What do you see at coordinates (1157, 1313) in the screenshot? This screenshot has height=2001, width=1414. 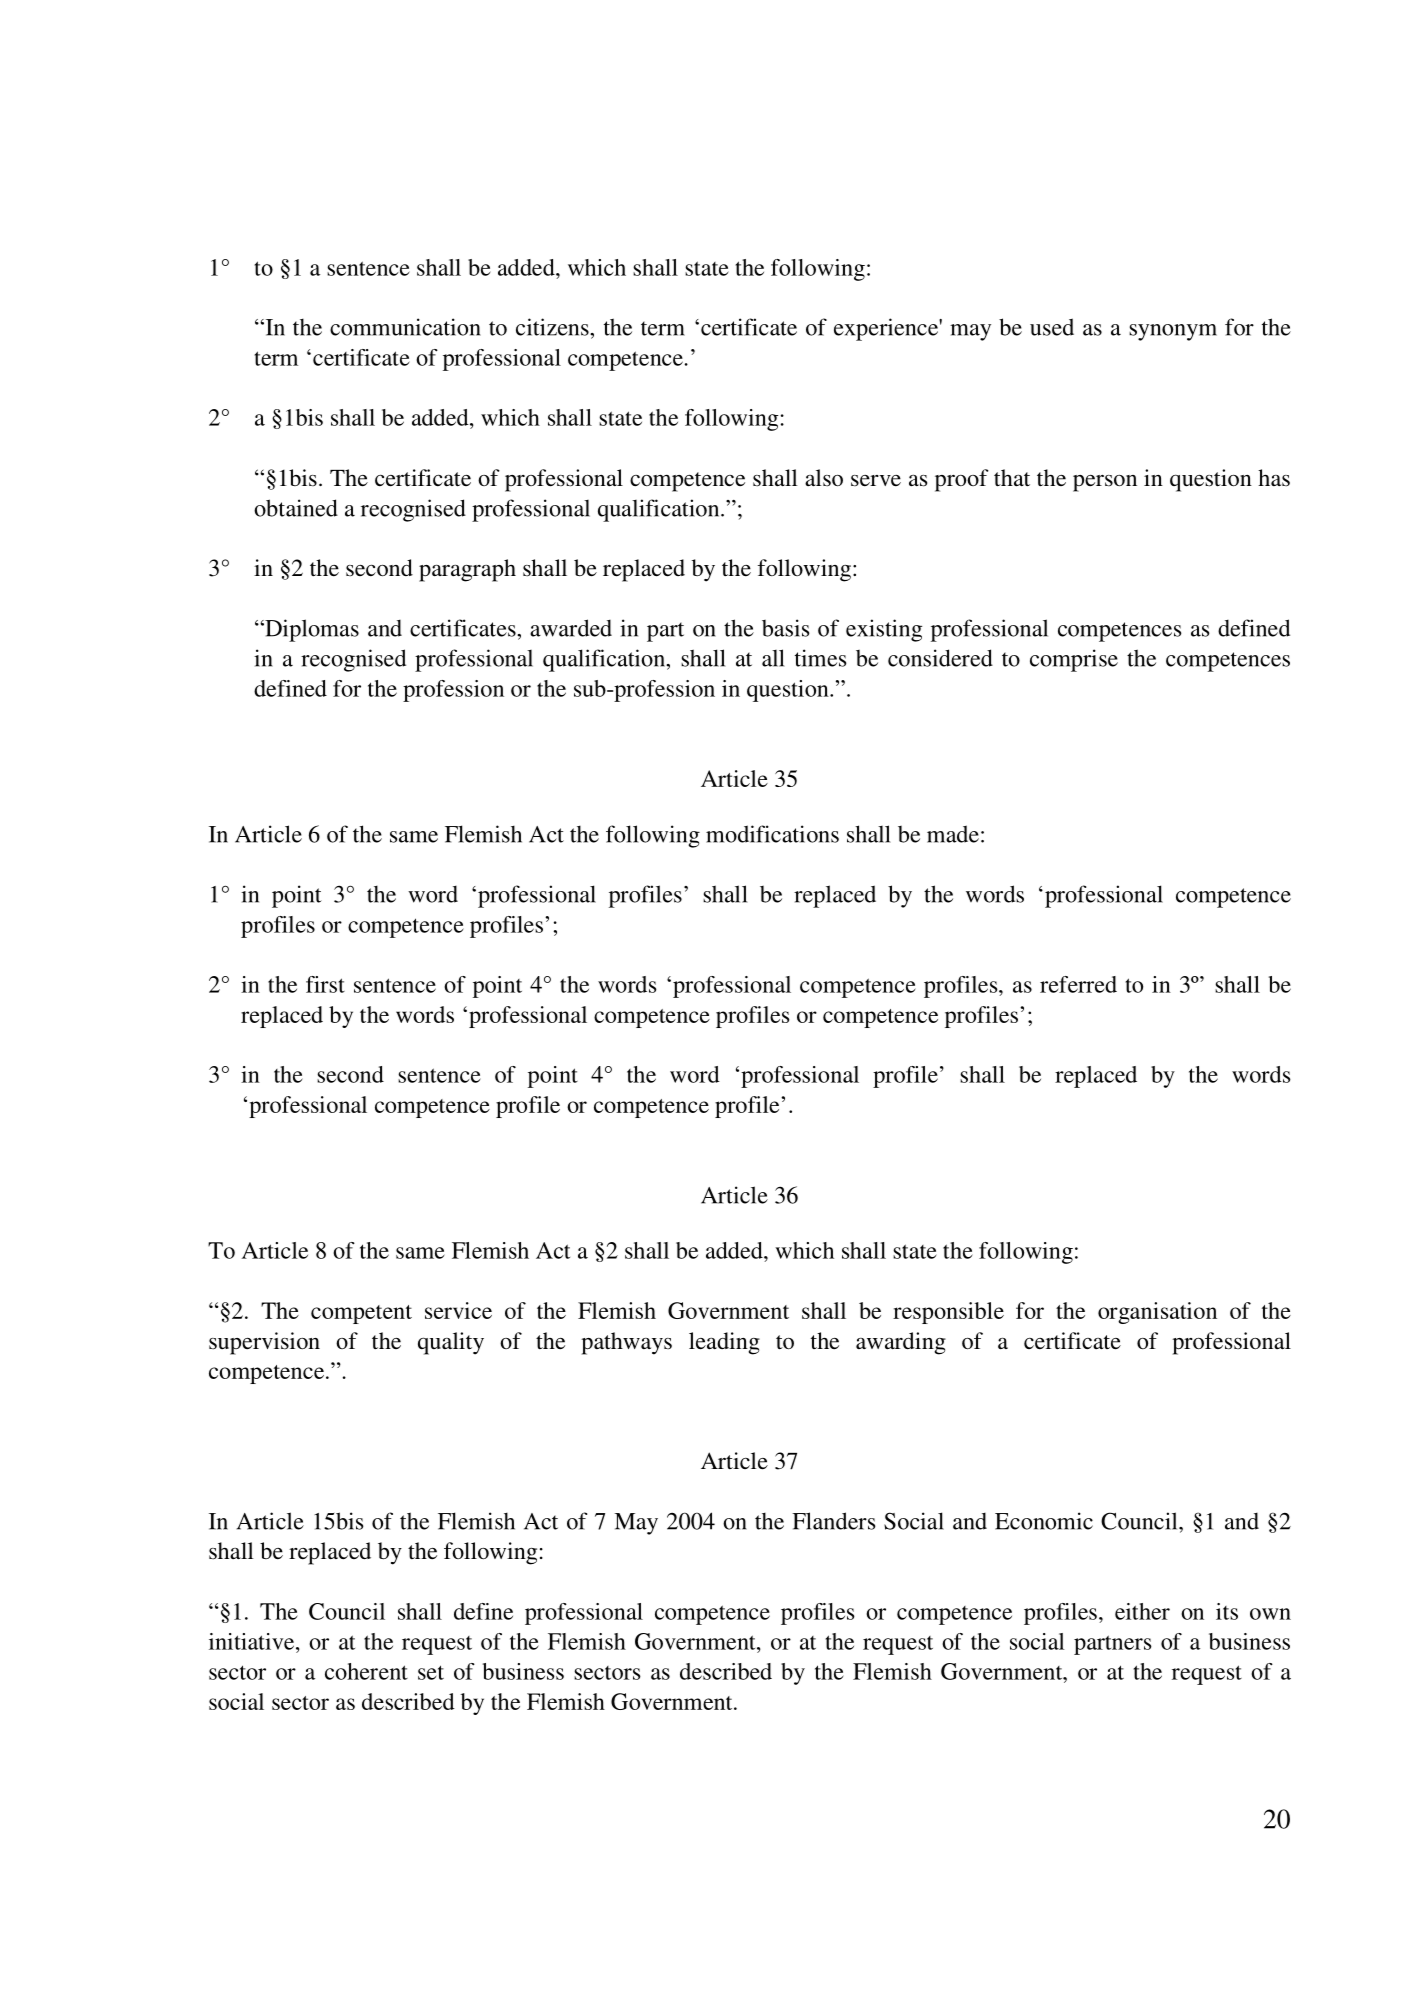 I see `organisation` at bounding box center [1157, 1313].
